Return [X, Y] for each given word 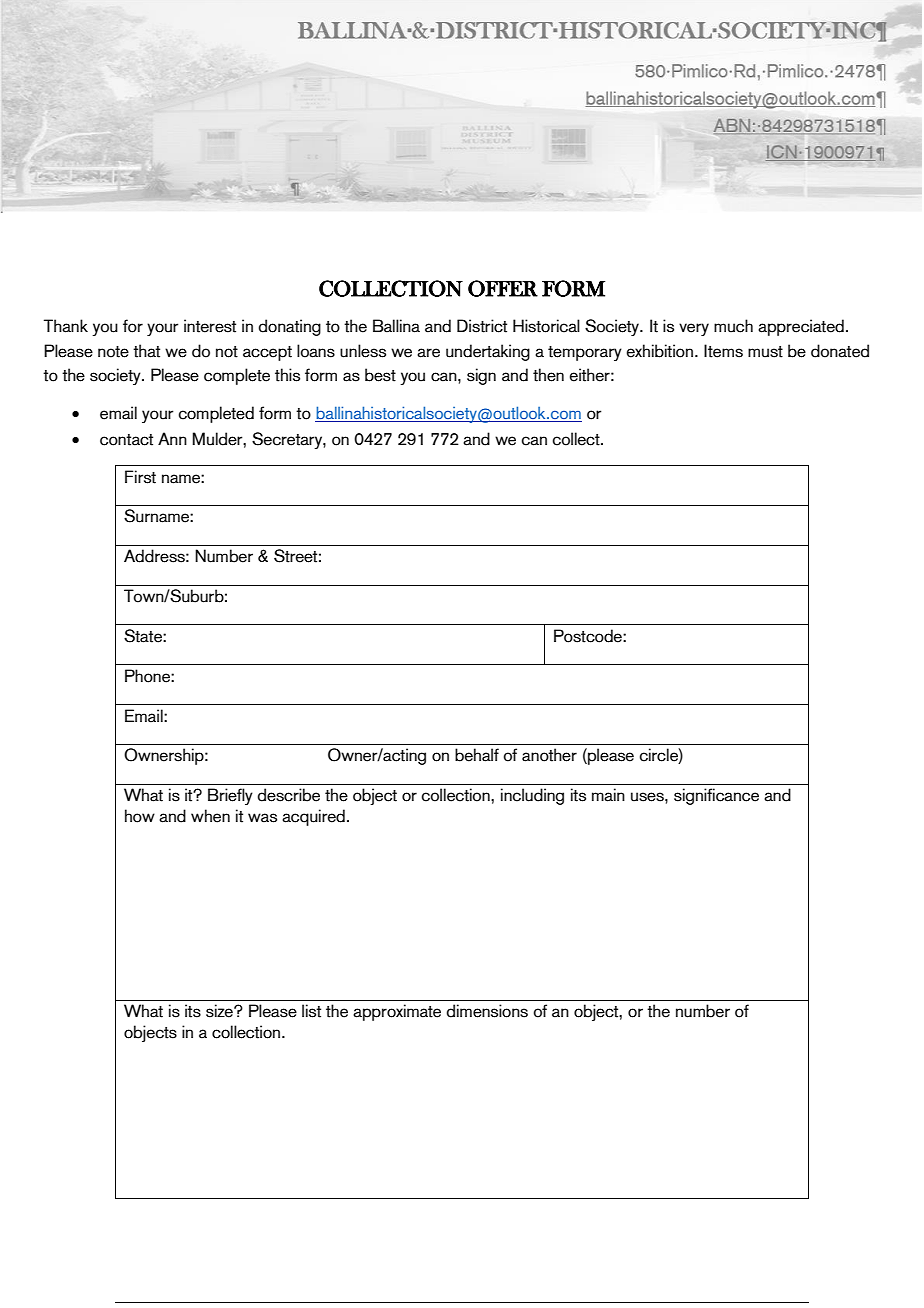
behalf [477, 755]
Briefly [230, 796]
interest [210, 326]
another [549, 755]
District [482, 326]
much [733, 326]
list [311, 1011]
